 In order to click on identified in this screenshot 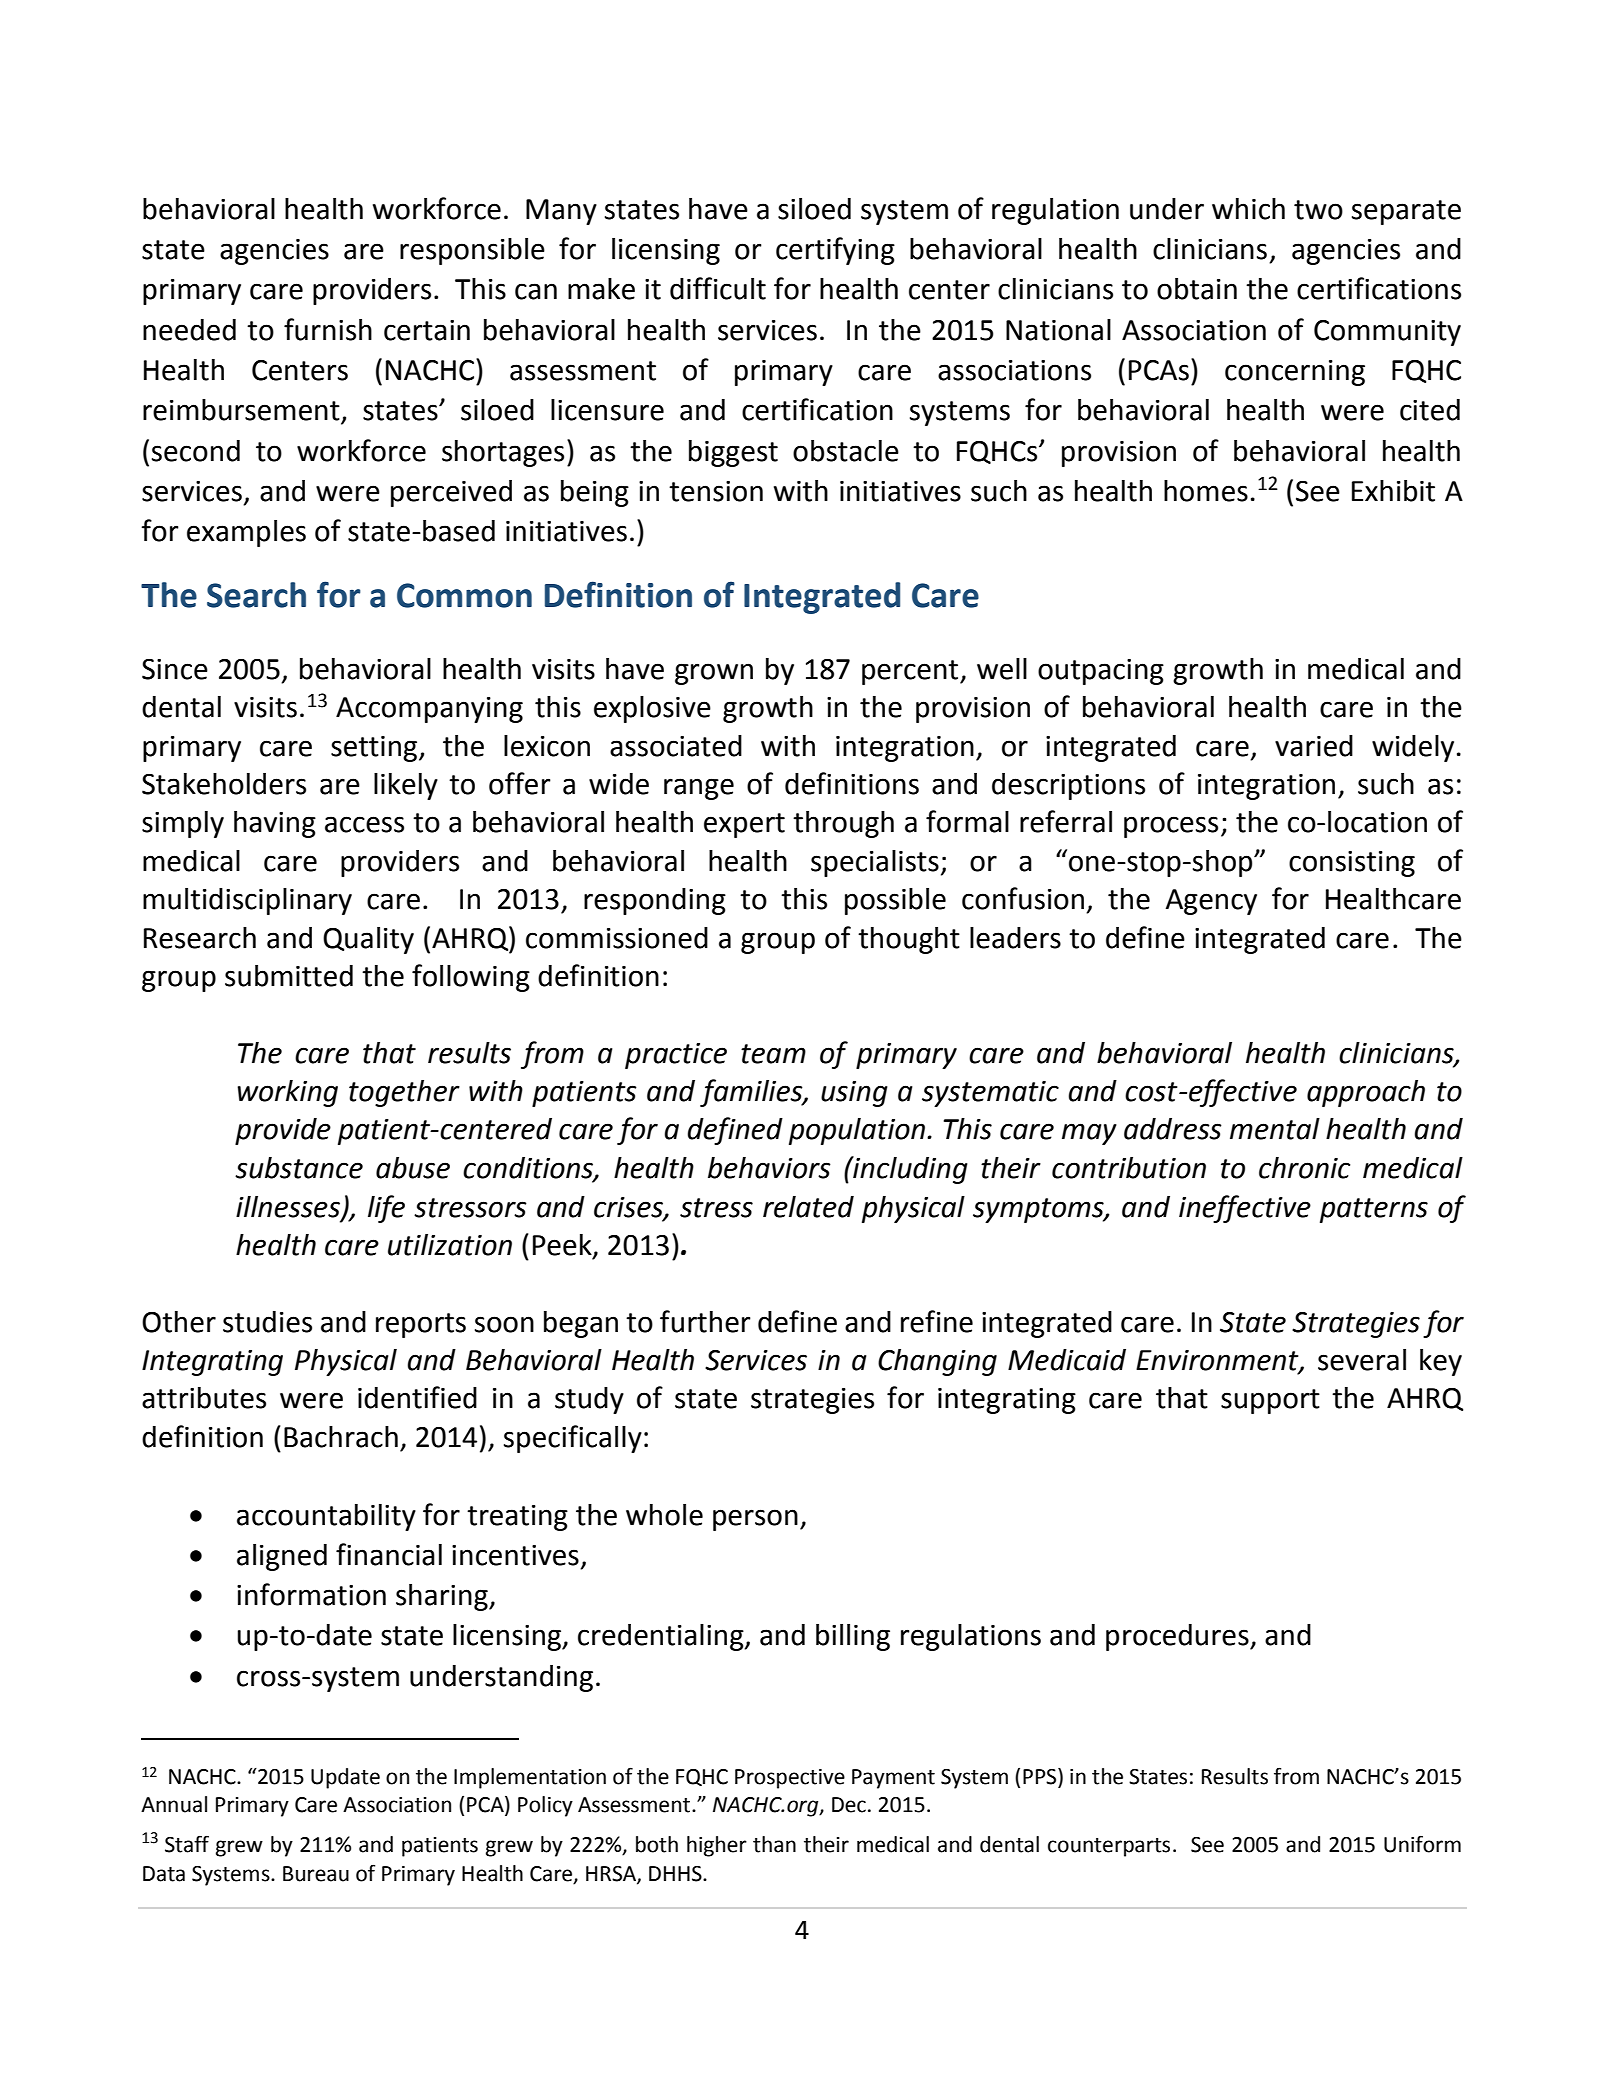, I will do `click(417, 1397)`.
